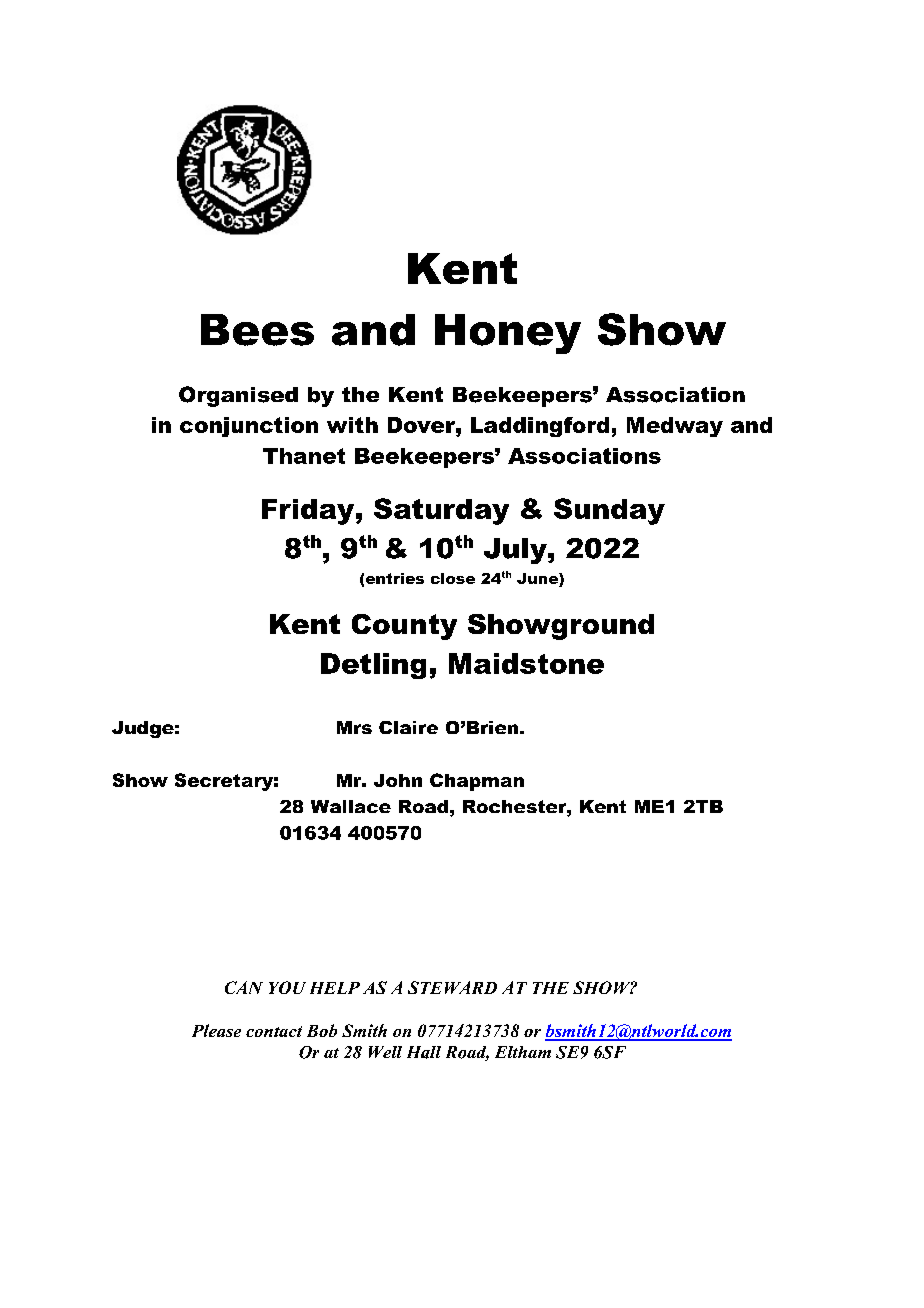  Describe the element at coordinates (274, 1031) in the document. I see `contact` at that location.
